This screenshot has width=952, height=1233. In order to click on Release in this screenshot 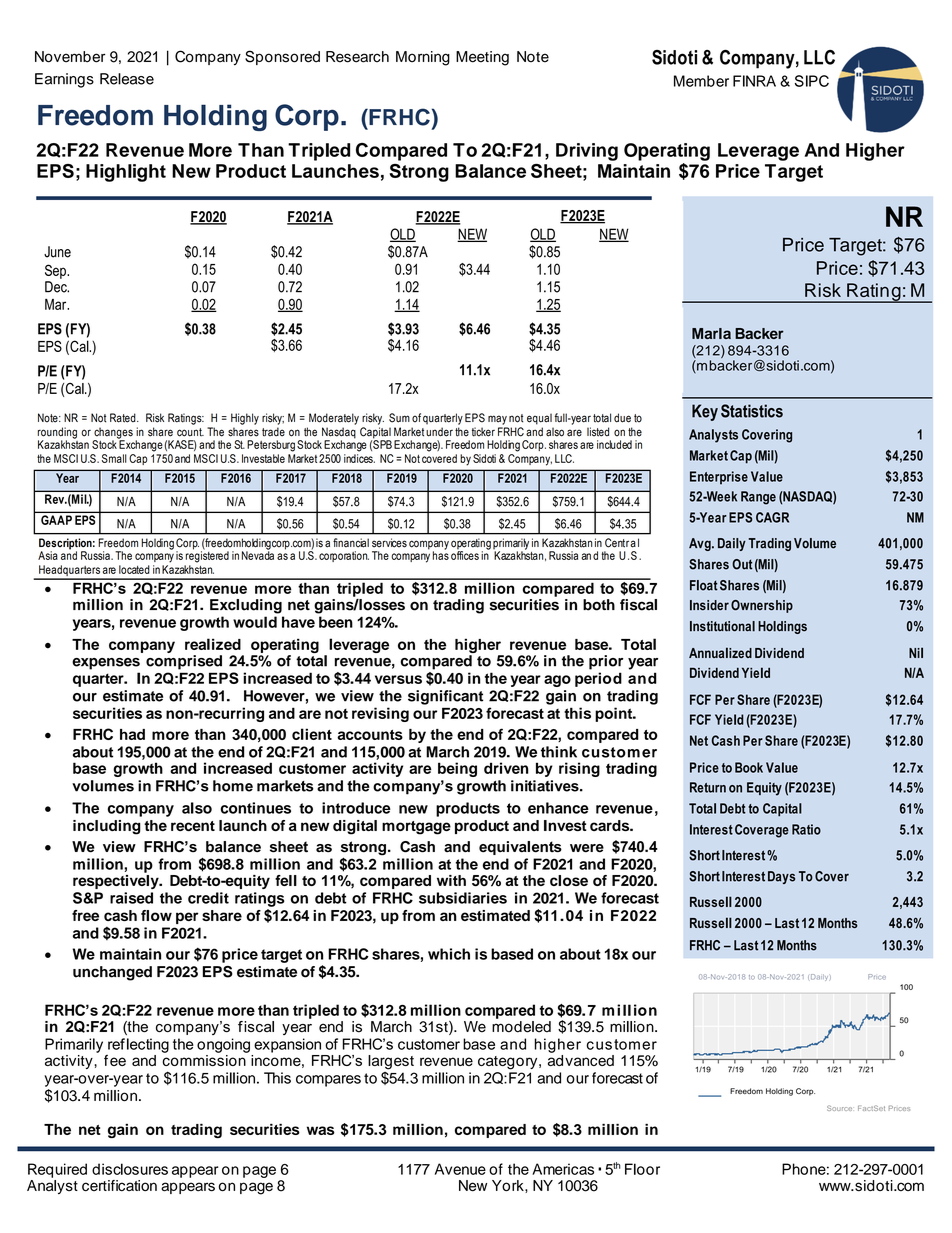, I will do `click(127, 79)`.
